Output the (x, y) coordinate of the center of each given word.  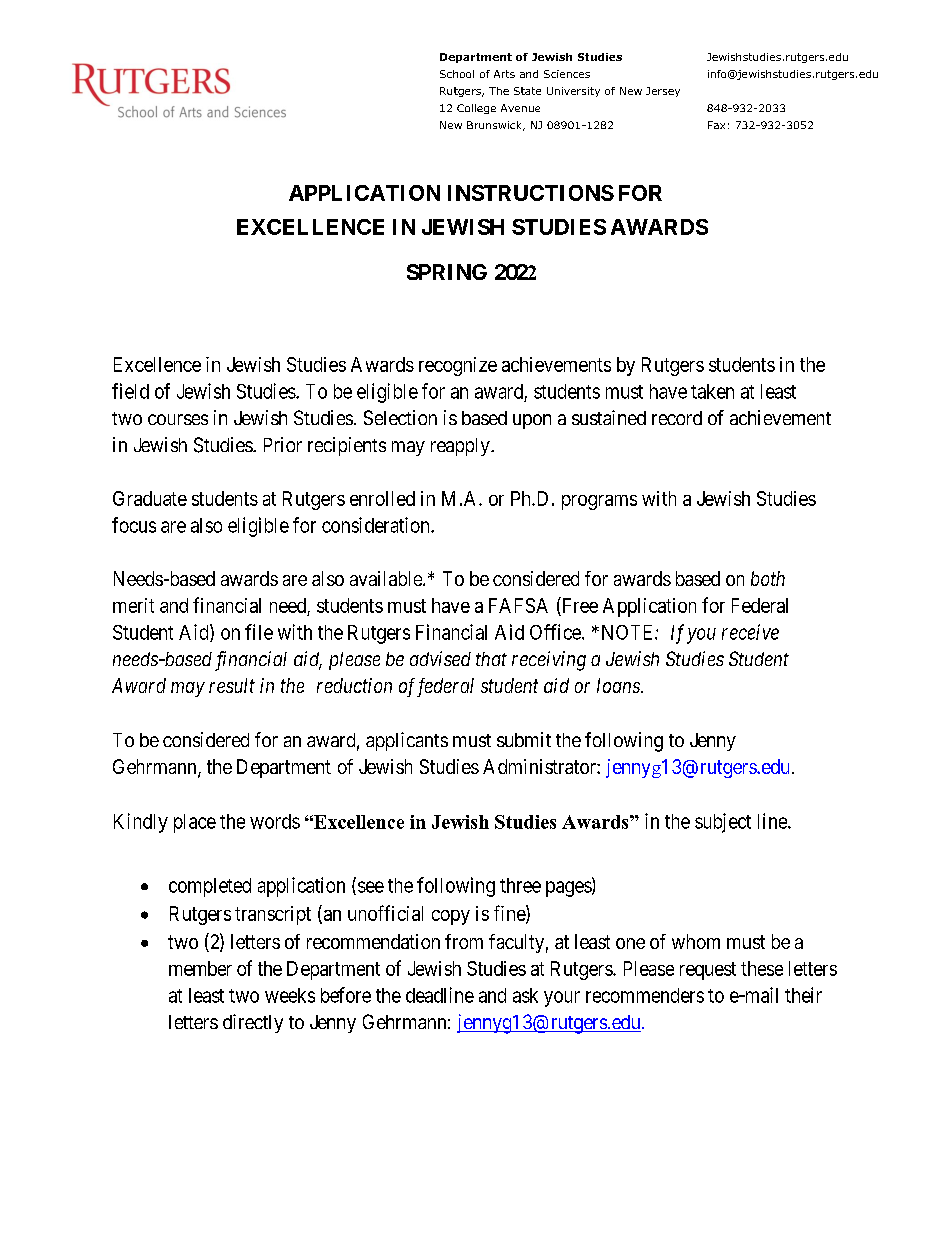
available (387, 578)
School (457, 74)
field (130, 391)
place (195, 823)
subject (723, 823)
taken (712, 391)
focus (134, 525)
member (200, 968)
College (476, 109)
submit (524, 739)
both (768, 578)
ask (525, 995)
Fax (716, 125)
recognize (458, 366)
